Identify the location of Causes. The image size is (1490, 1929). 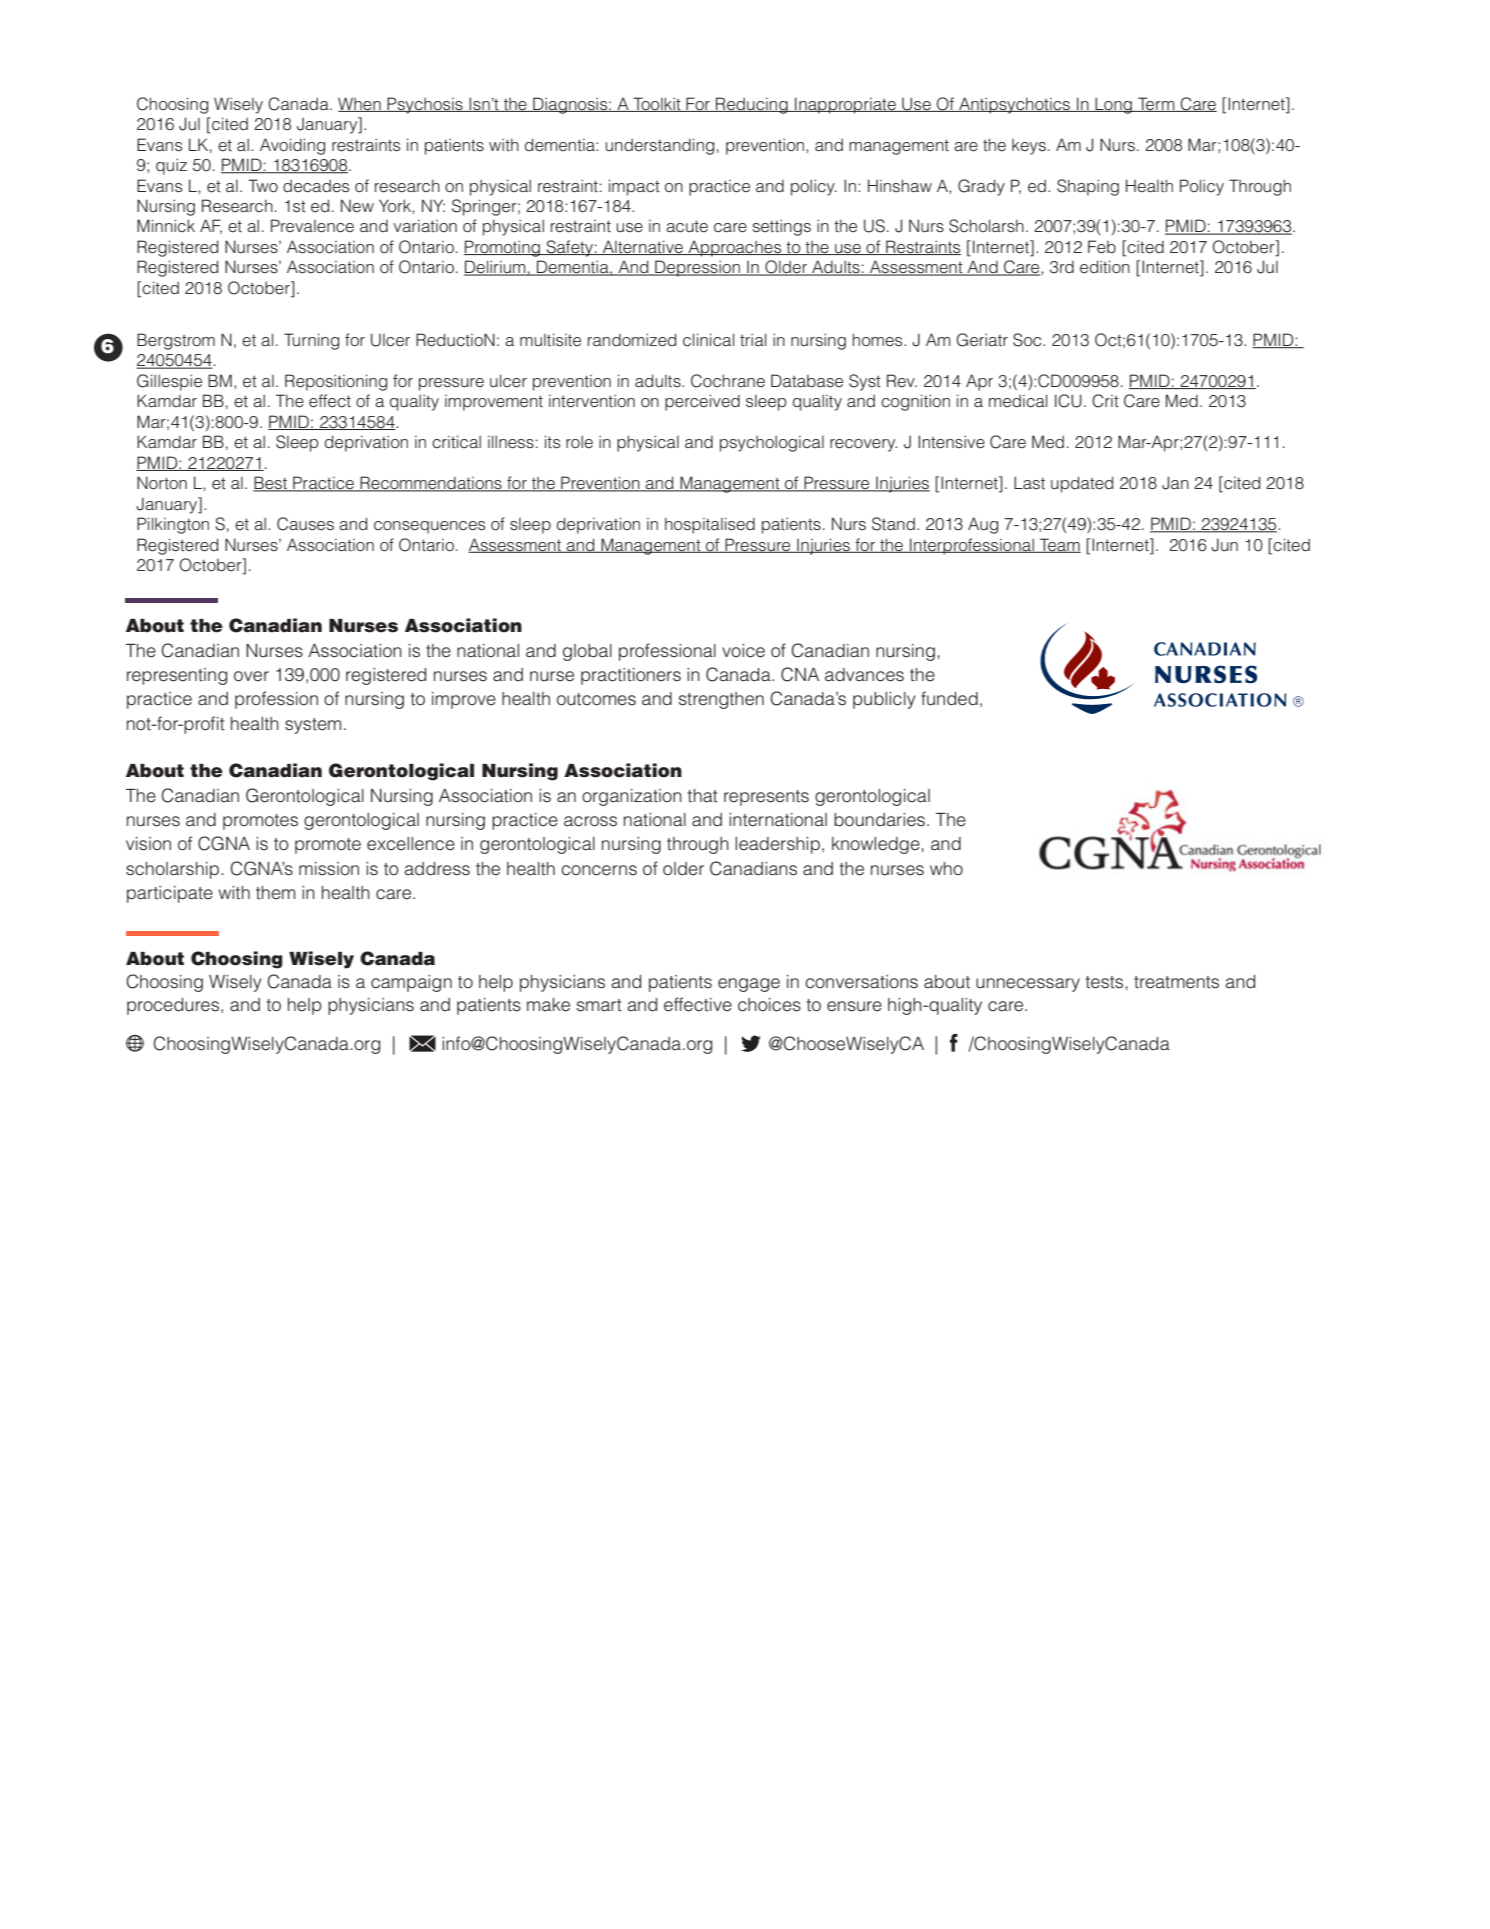
(305, 524).
